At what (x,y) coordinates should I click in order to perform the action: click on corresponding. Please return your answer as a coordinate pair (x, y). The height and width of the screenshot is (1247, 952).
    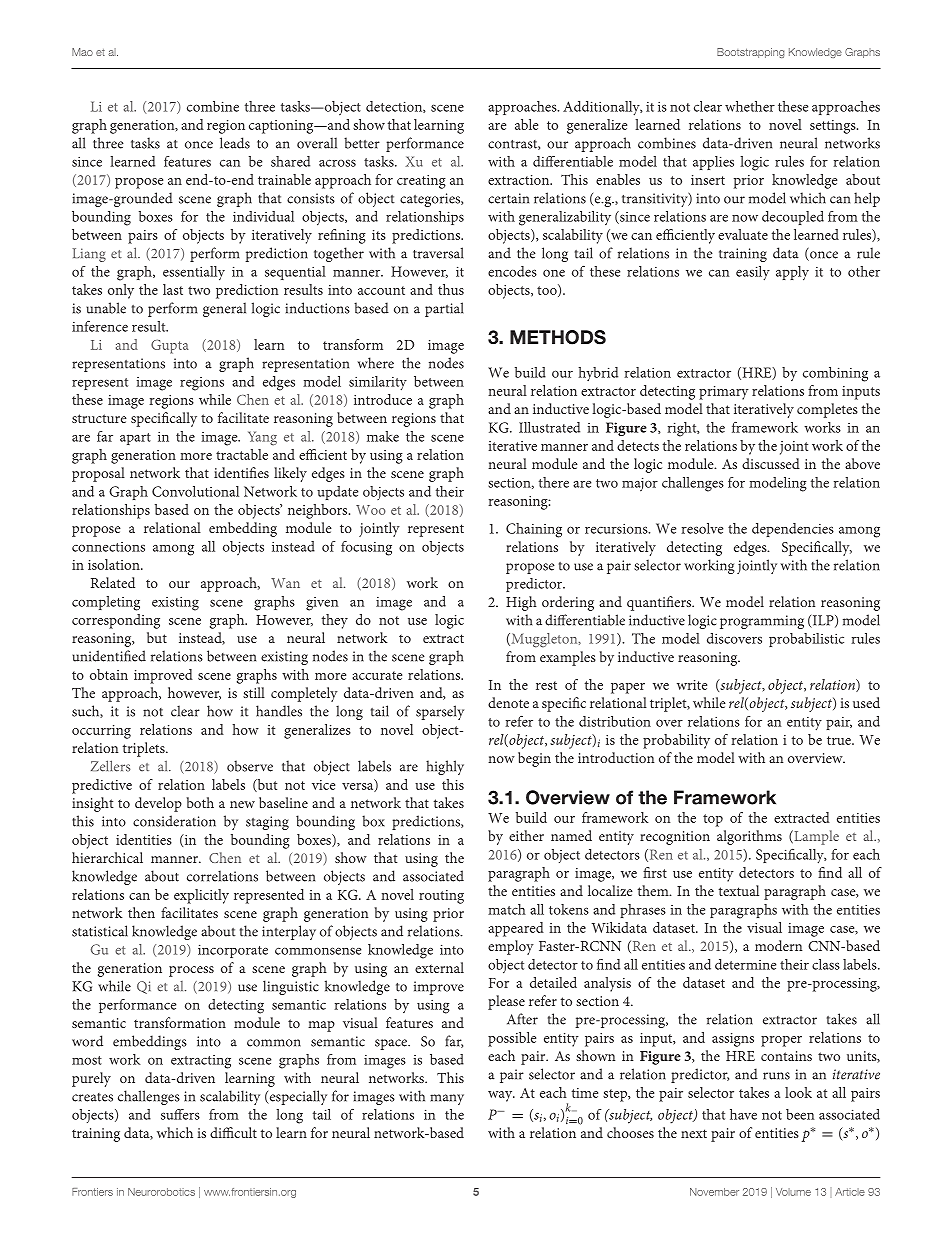
    Looking at the image, I should click on (116, 621).
